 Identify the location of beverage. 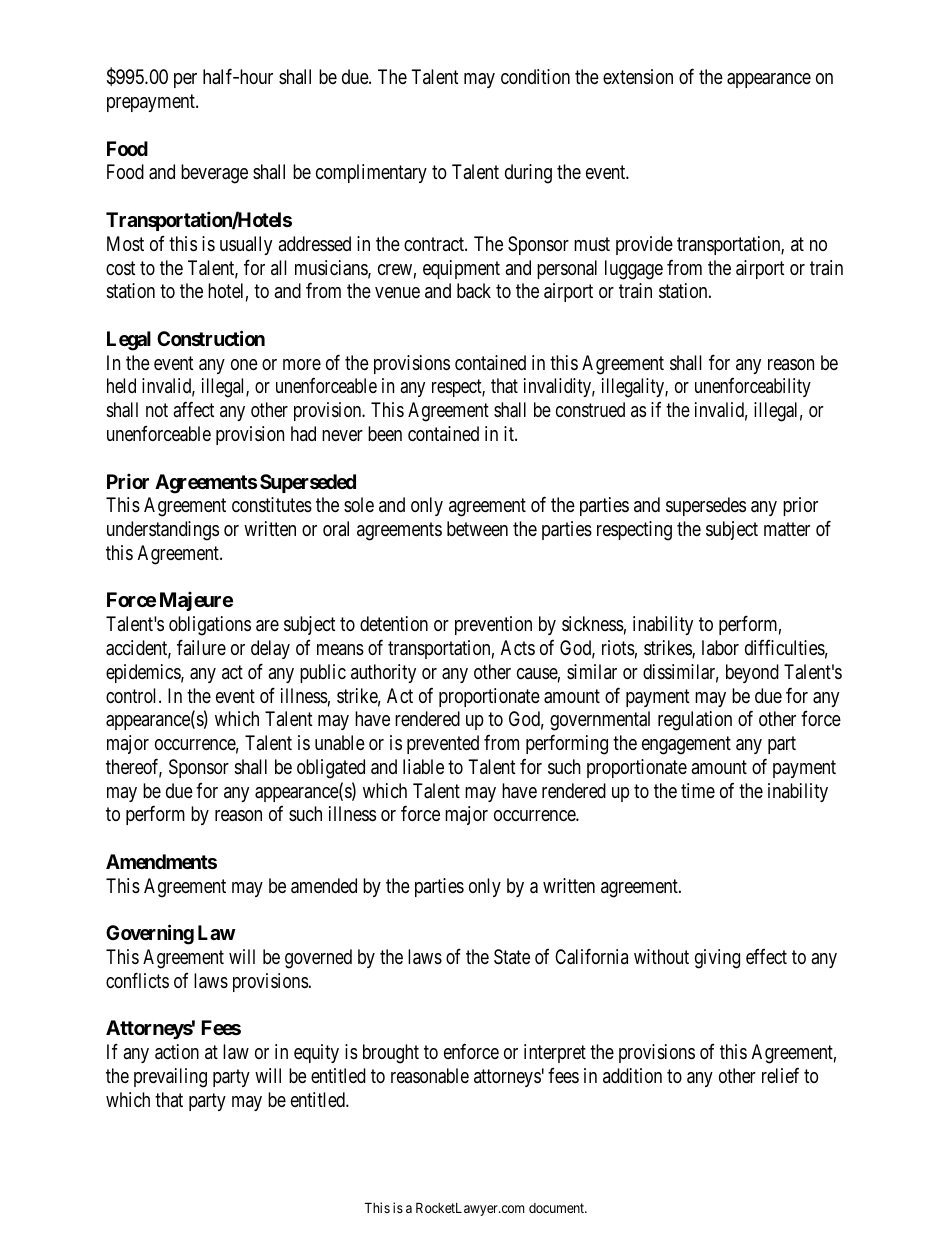
(214, 174).
